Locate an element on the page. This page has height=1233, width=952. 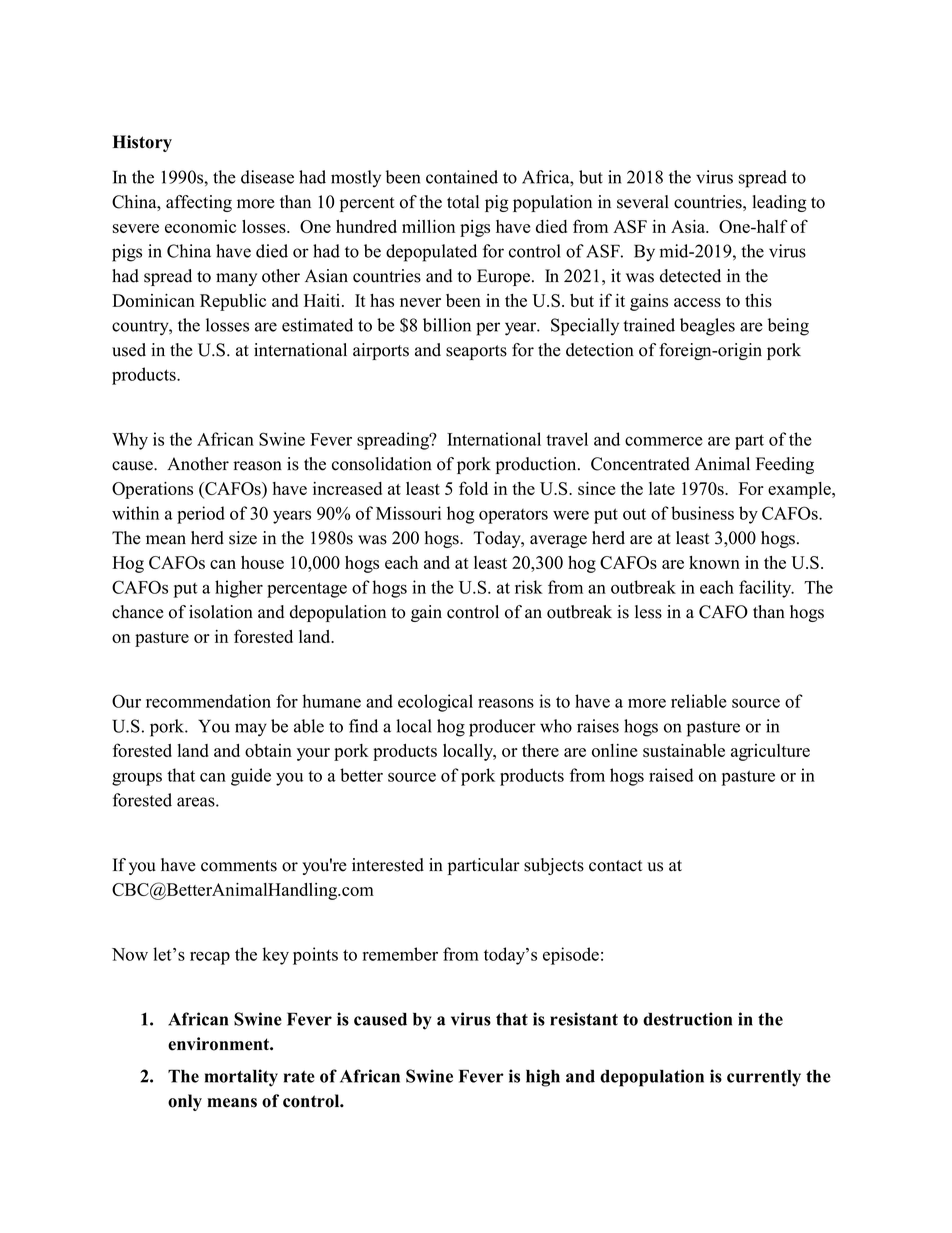
leading is located at coordinates (779, 203).
